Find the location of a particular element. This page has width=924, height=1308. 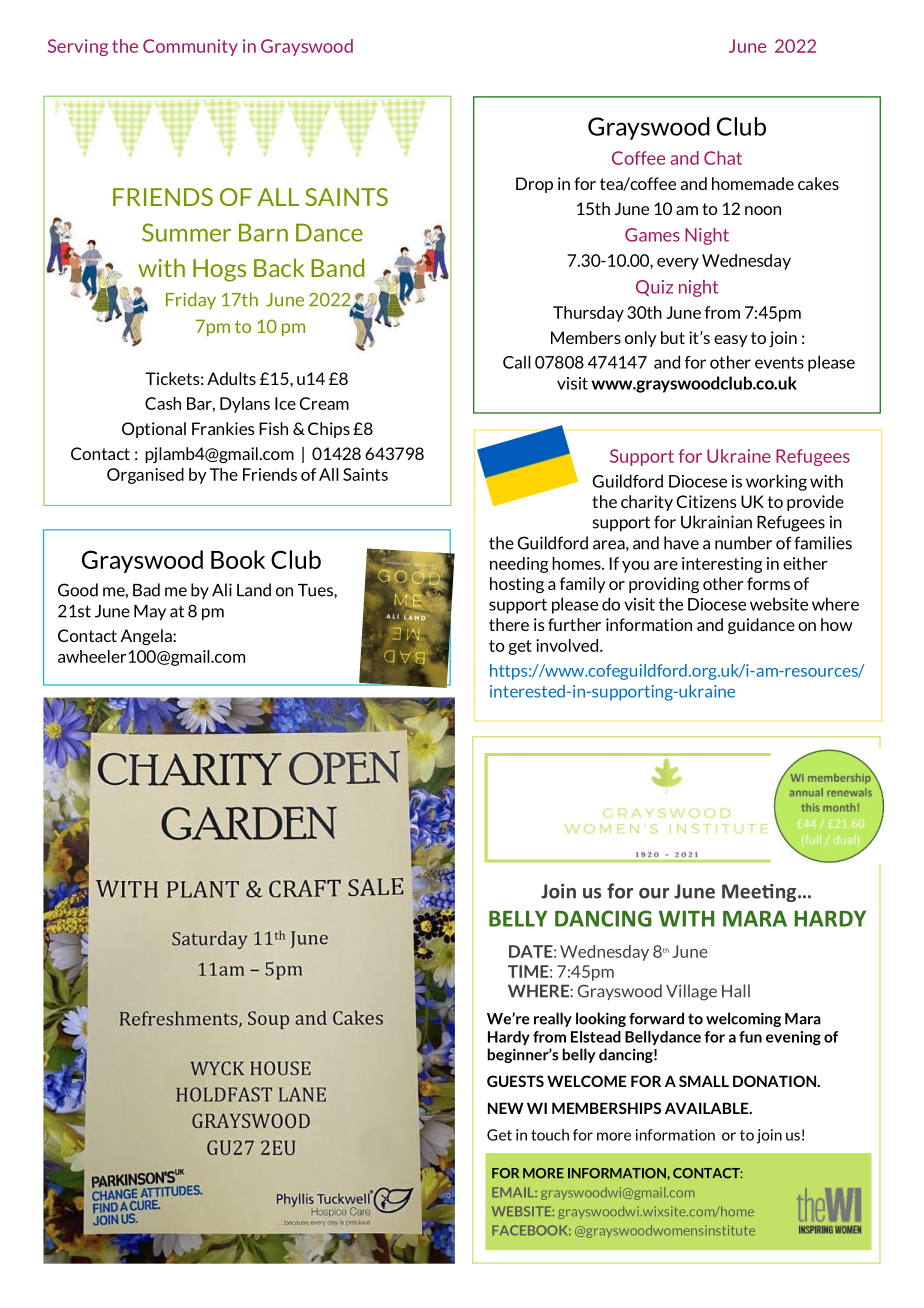

really is located at coordinates (553, 1019).
